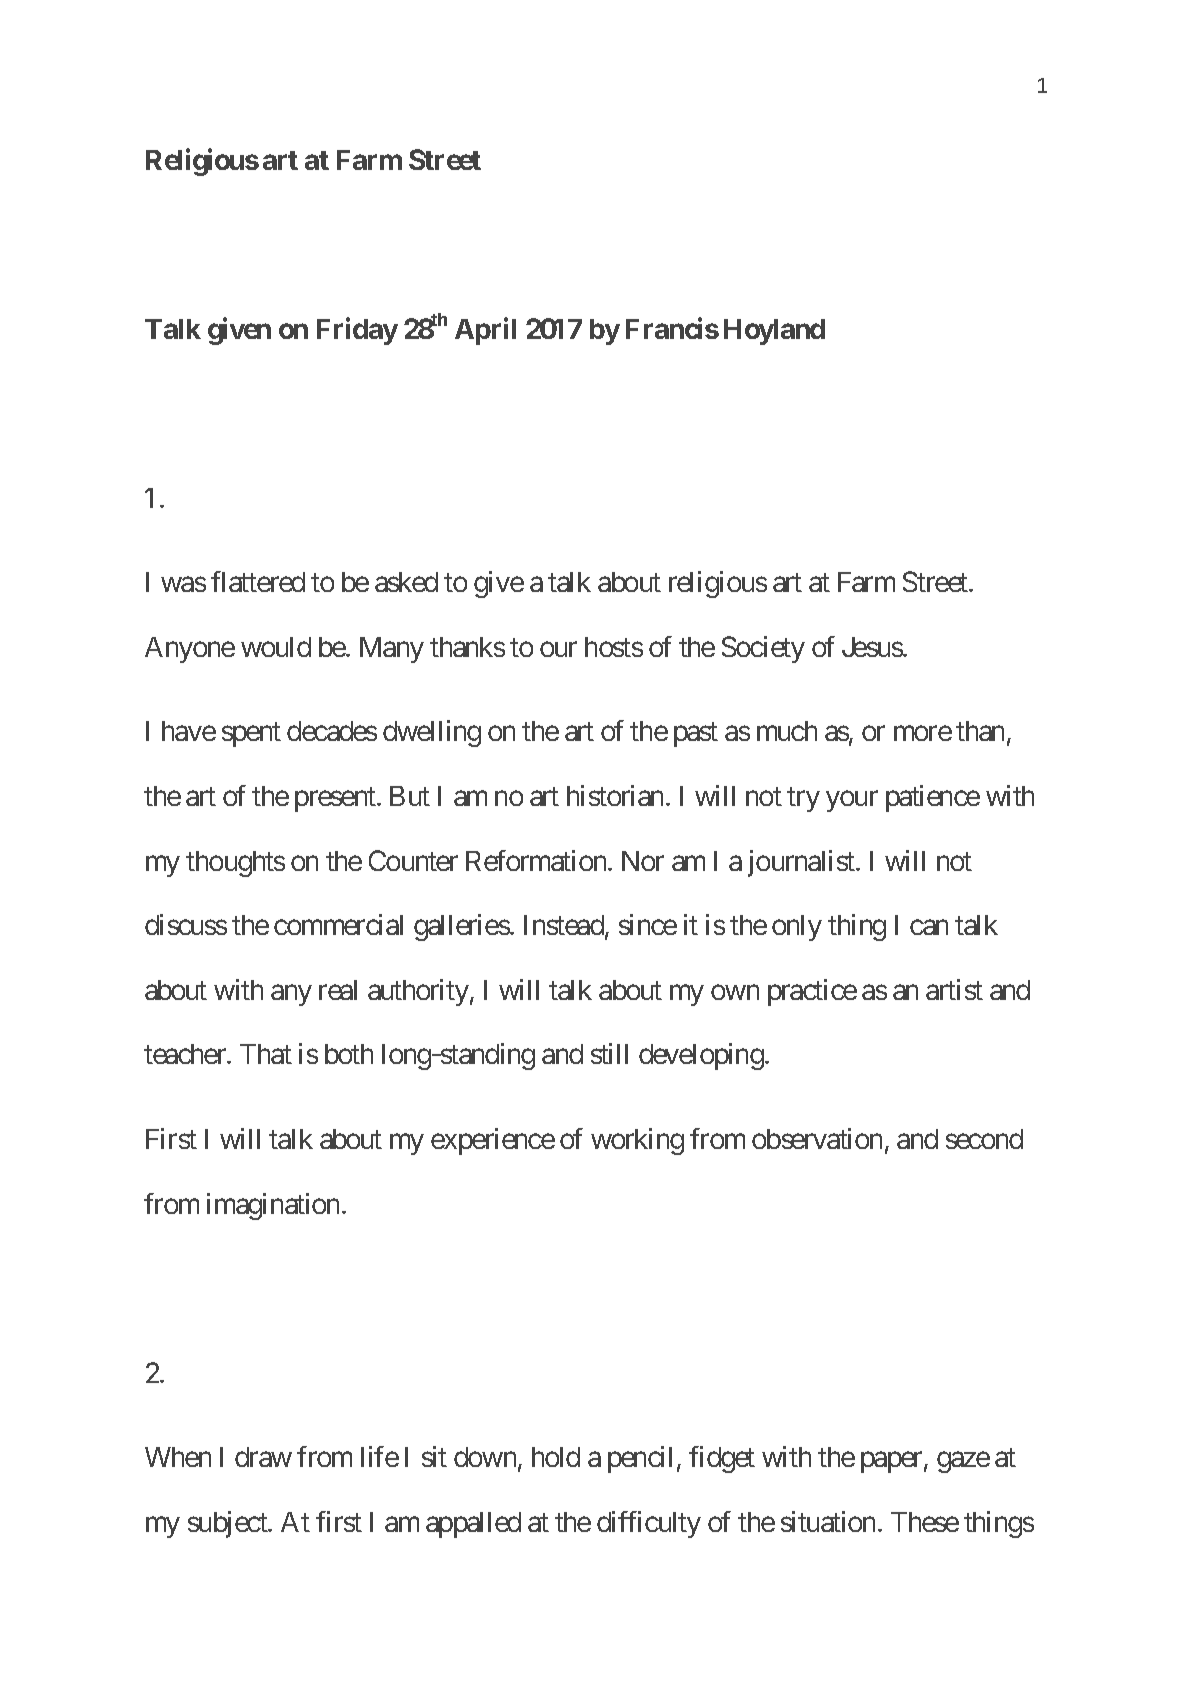  Describe the element at coordinates (263, 1457) in the page. I see `draw` at that location.
